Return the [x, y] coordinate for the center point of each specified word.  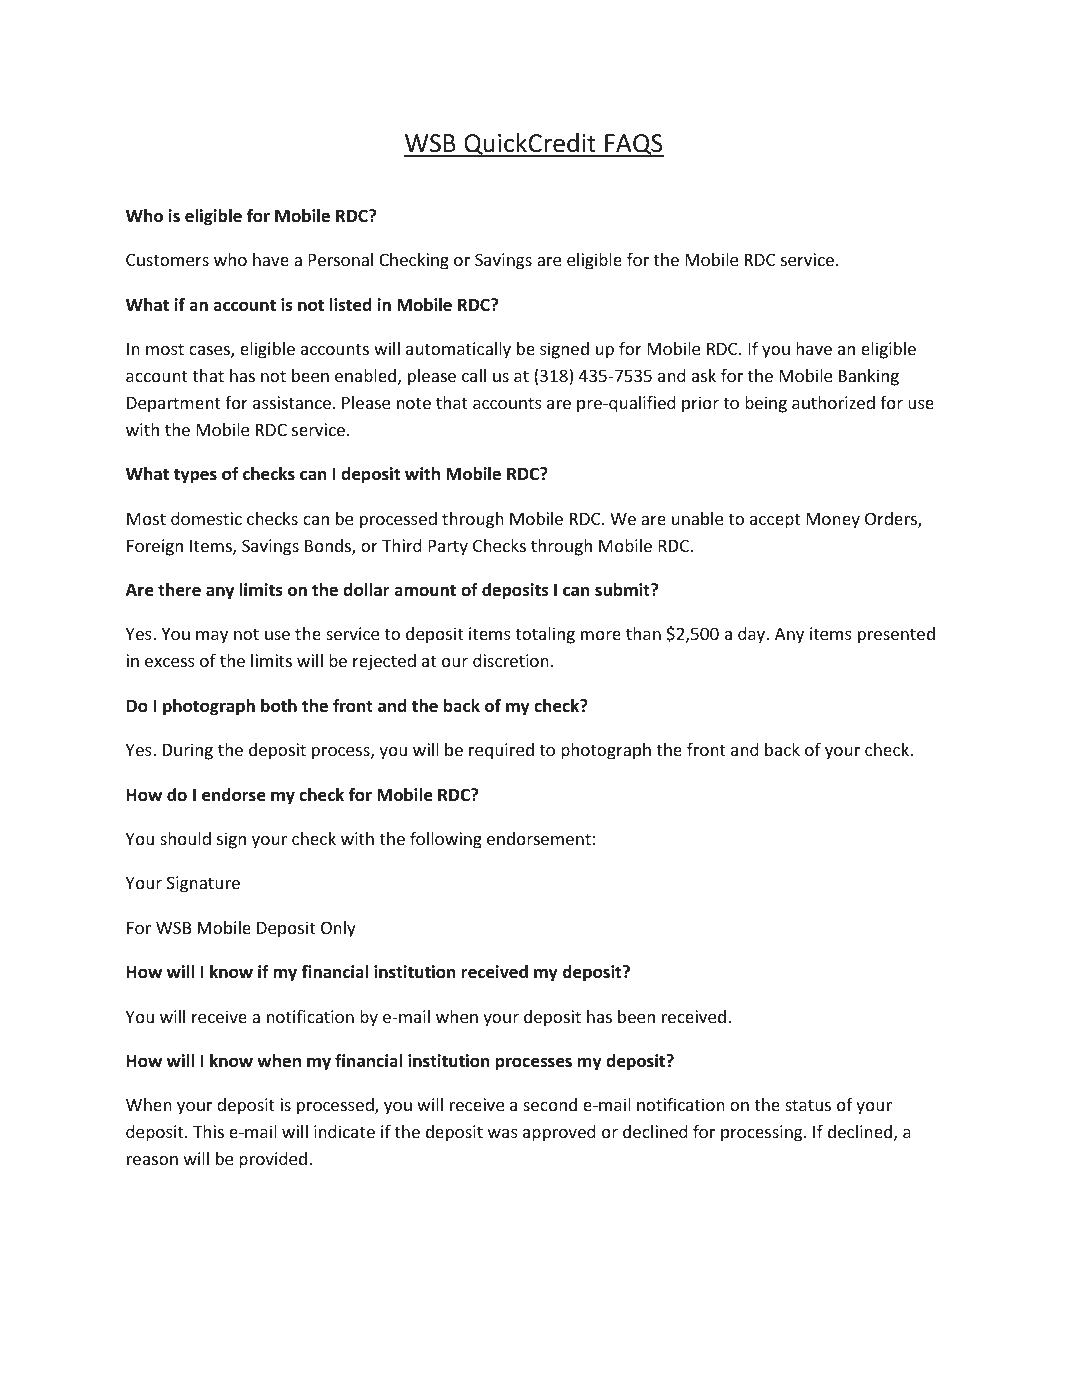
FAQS [633, 145]
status [808, 1105]
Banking [869, 377]
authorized [833, 402]
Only [338, 929]
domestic [206, 518]
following [446, 840]
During [188, 751]
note [414, 403]
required [501, 751]
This [208, 1131]
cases [210, 352]
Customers [167, 259]
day [753, 635]
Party [448, 548]
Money [833, 521]
